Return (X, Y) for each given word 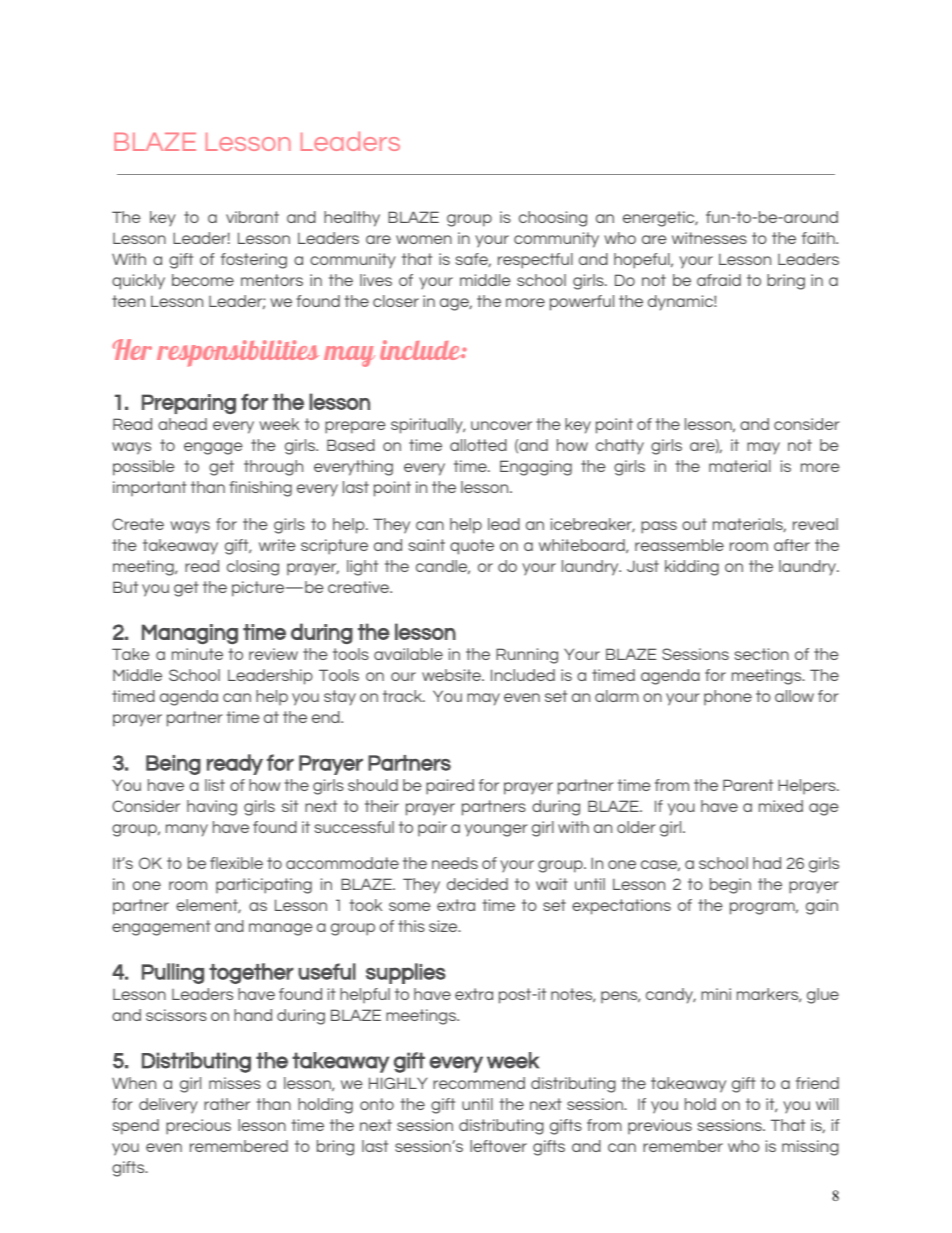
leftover (498, 1146)
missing (810, 1148)
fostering (254, 261)
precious (198, 1127)
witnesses (709, 238)
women (424, 239)
